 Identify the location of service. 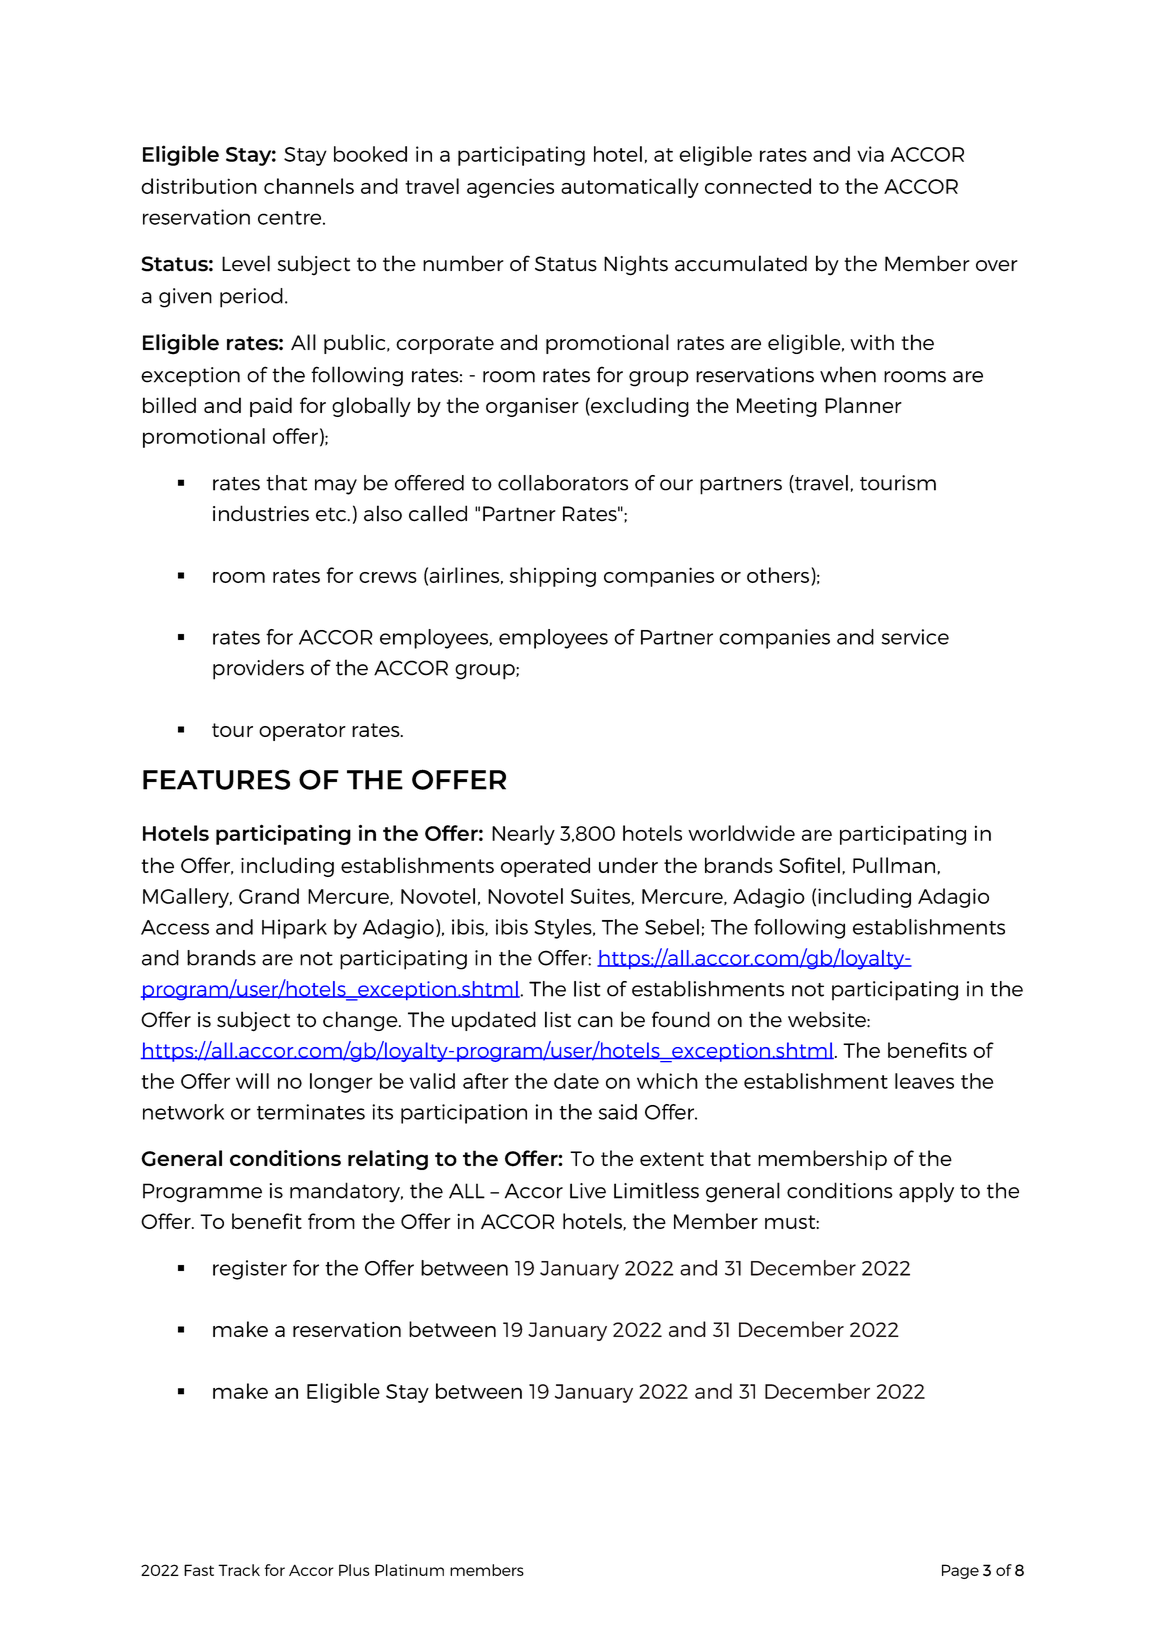
(915, 637).
